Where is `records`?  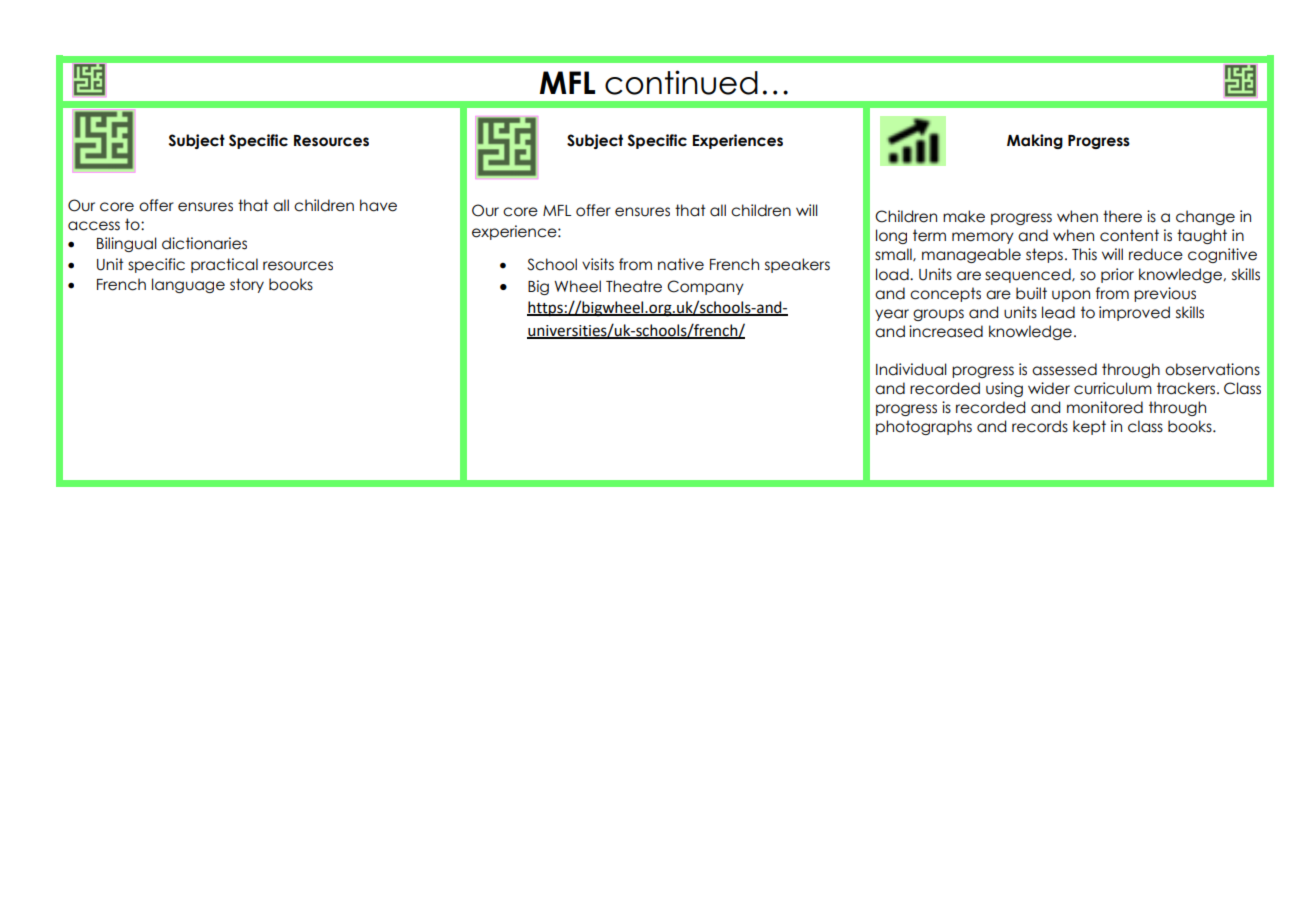
records is located at coordinates (1040, 426).
